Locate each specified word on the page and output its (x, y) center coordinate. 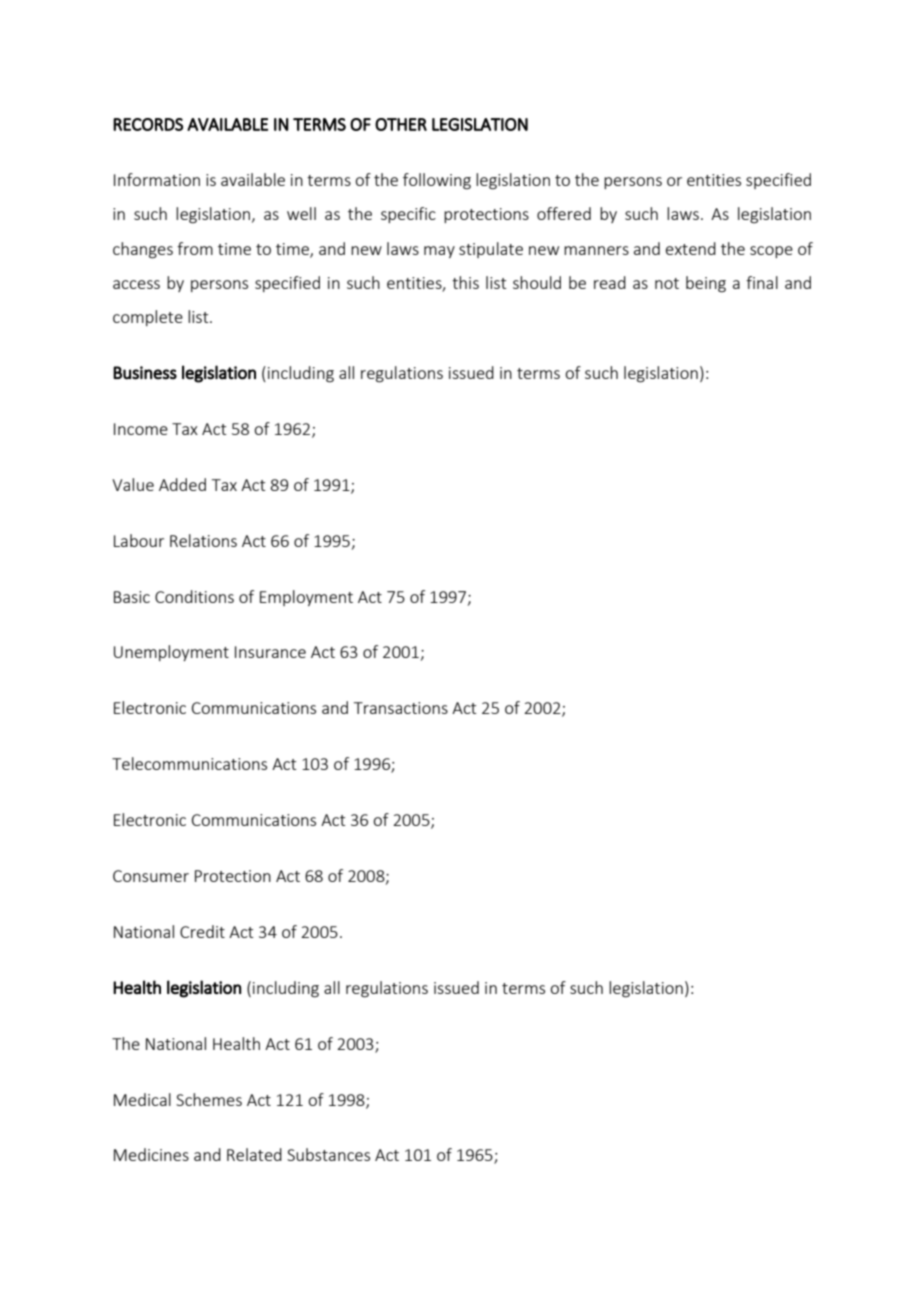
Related (254, 1154)
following (437, 181)
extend (691, 248)
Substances (328, 1154)
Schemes (209, 1099)
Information (157, 179)
